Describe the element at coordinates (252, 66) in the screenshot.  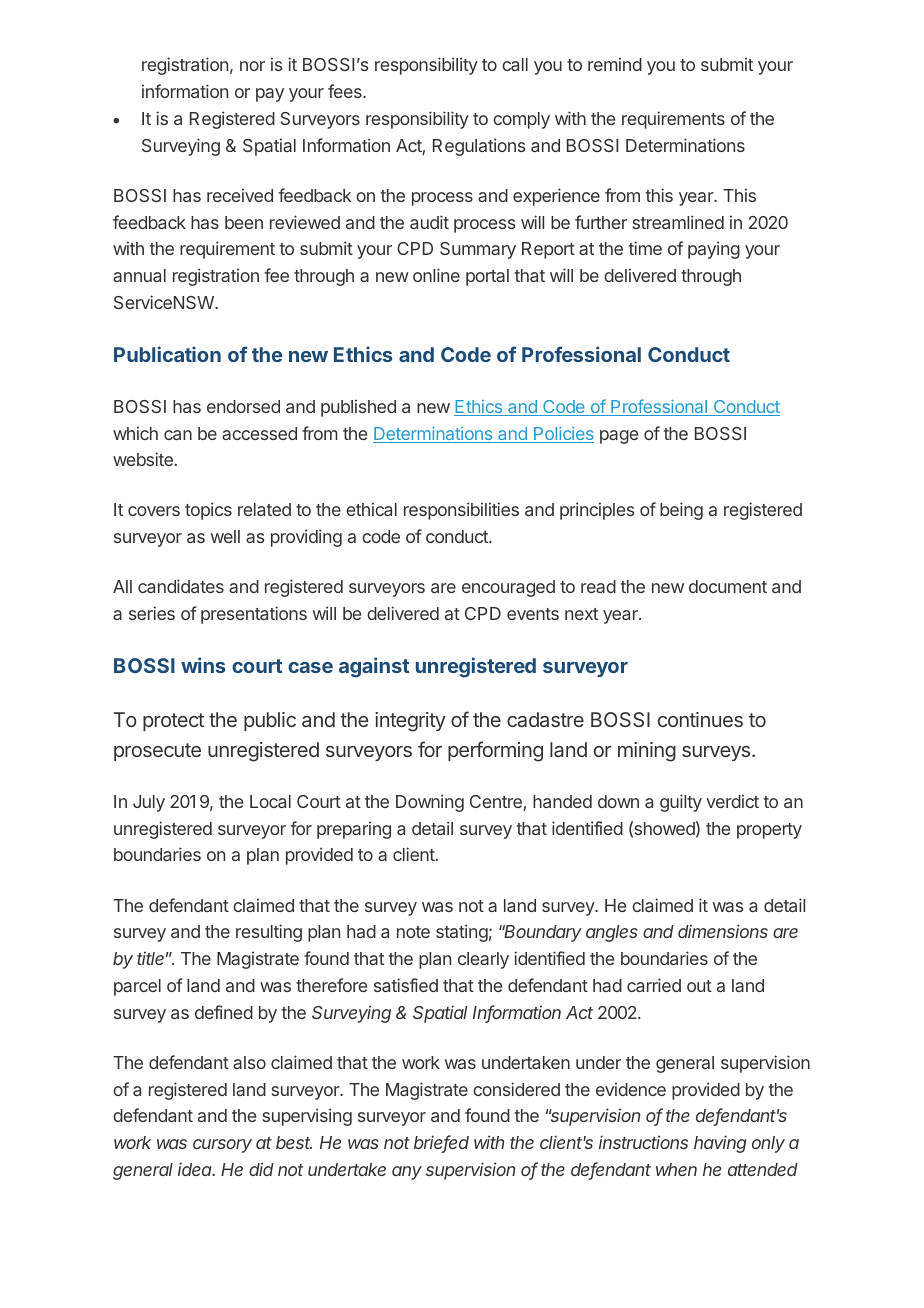
I see `nor` at that location.
